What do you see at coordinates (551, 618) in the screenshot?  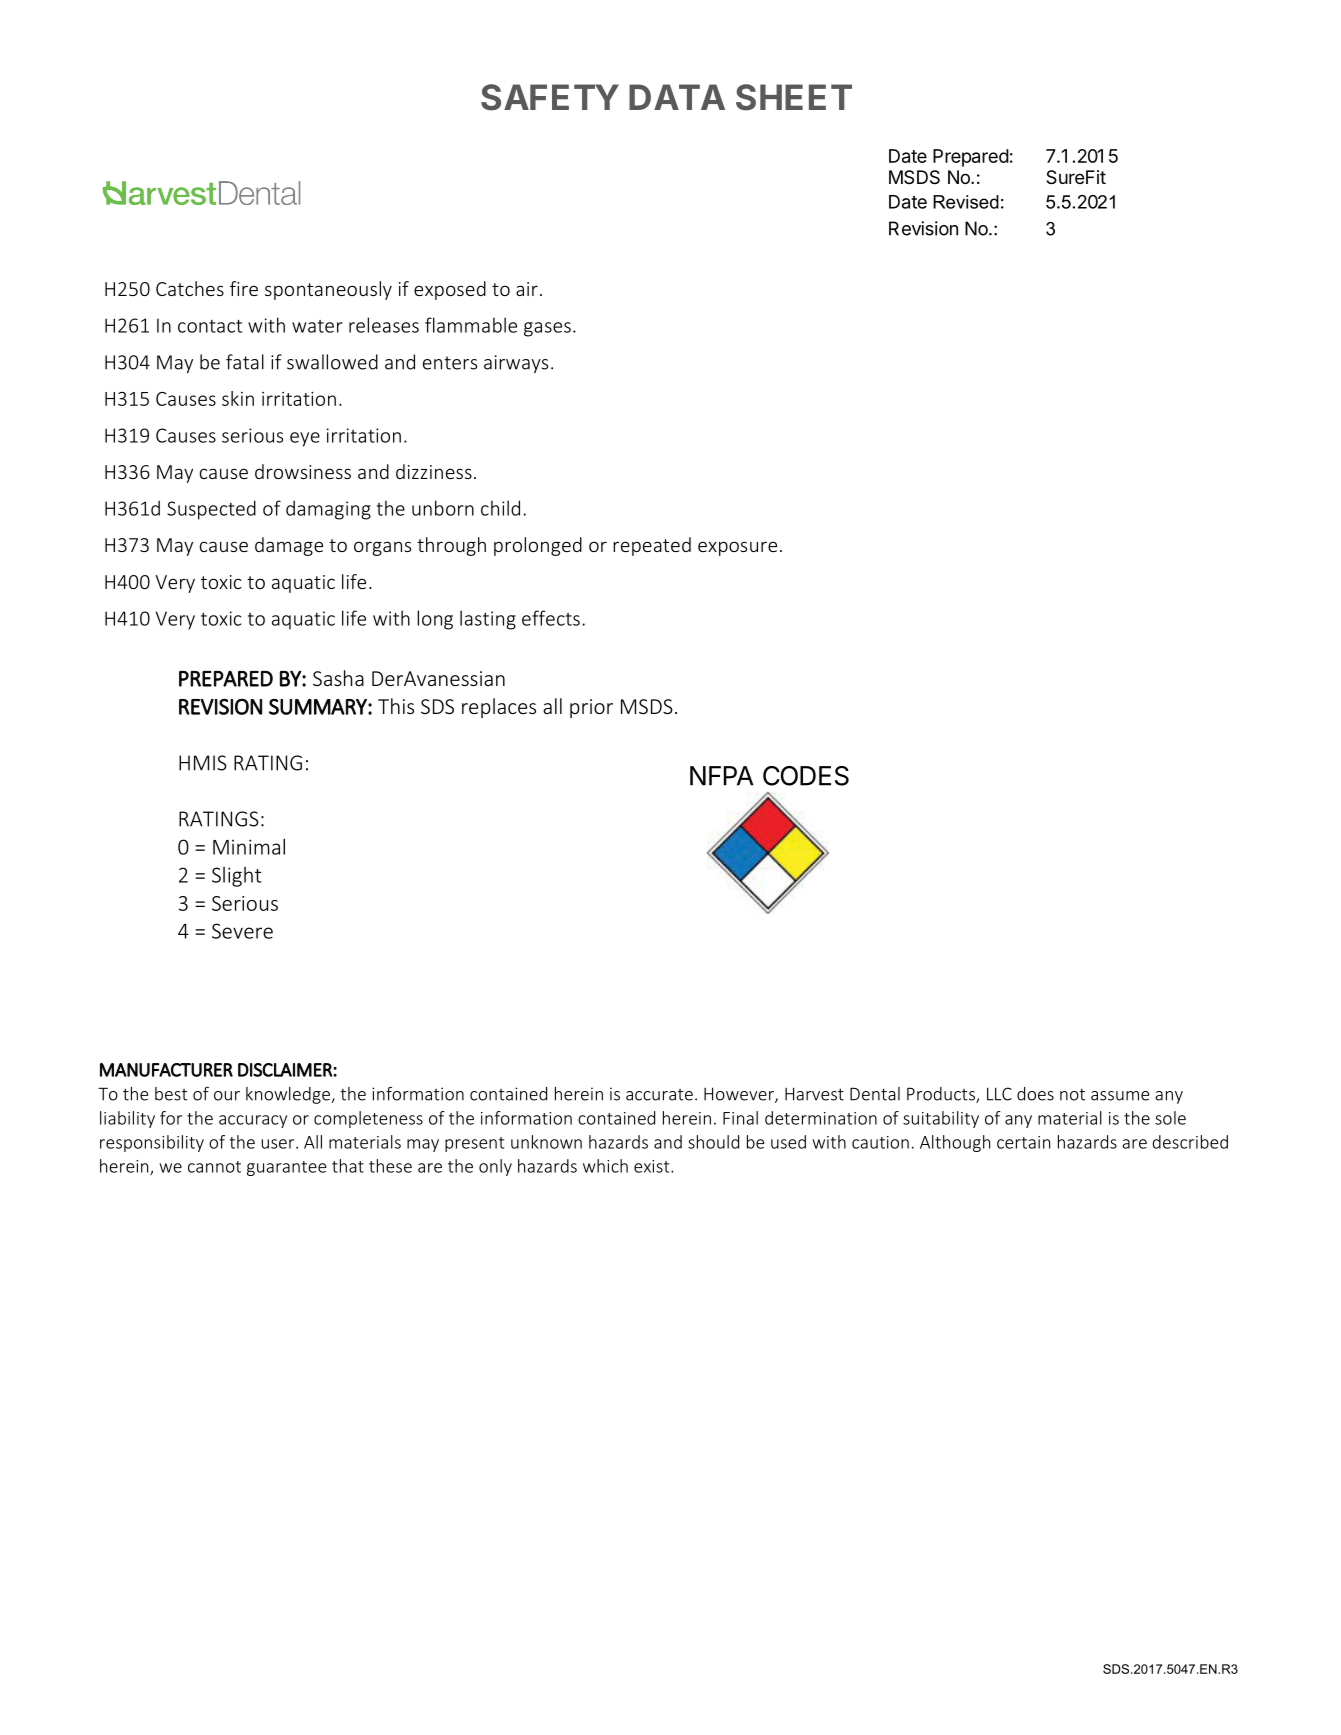 I see `effects` at bounding box center [551, 618].
